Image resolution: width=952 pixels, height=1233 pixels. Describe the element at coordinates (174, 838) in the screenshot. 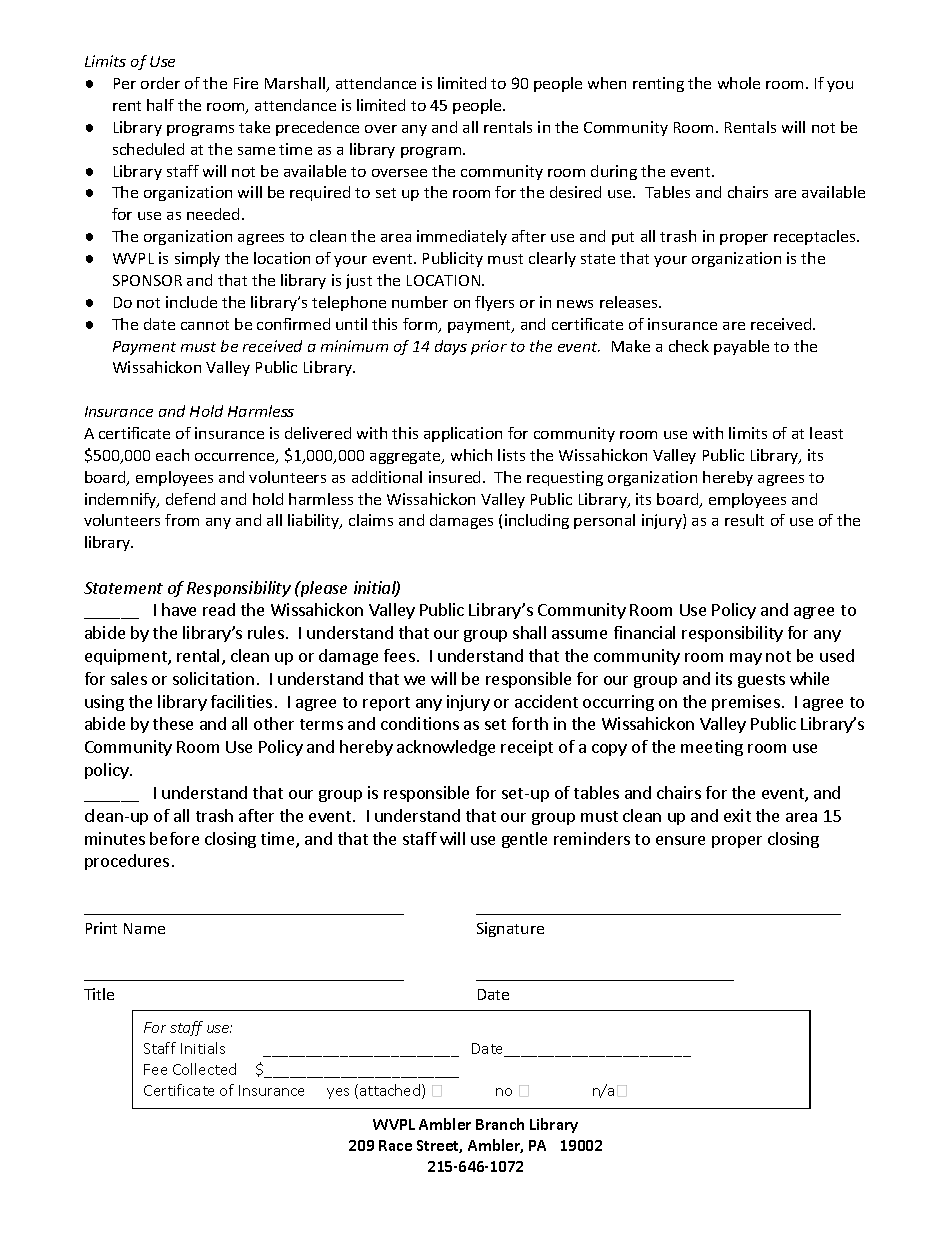

I see `before` at that location.
